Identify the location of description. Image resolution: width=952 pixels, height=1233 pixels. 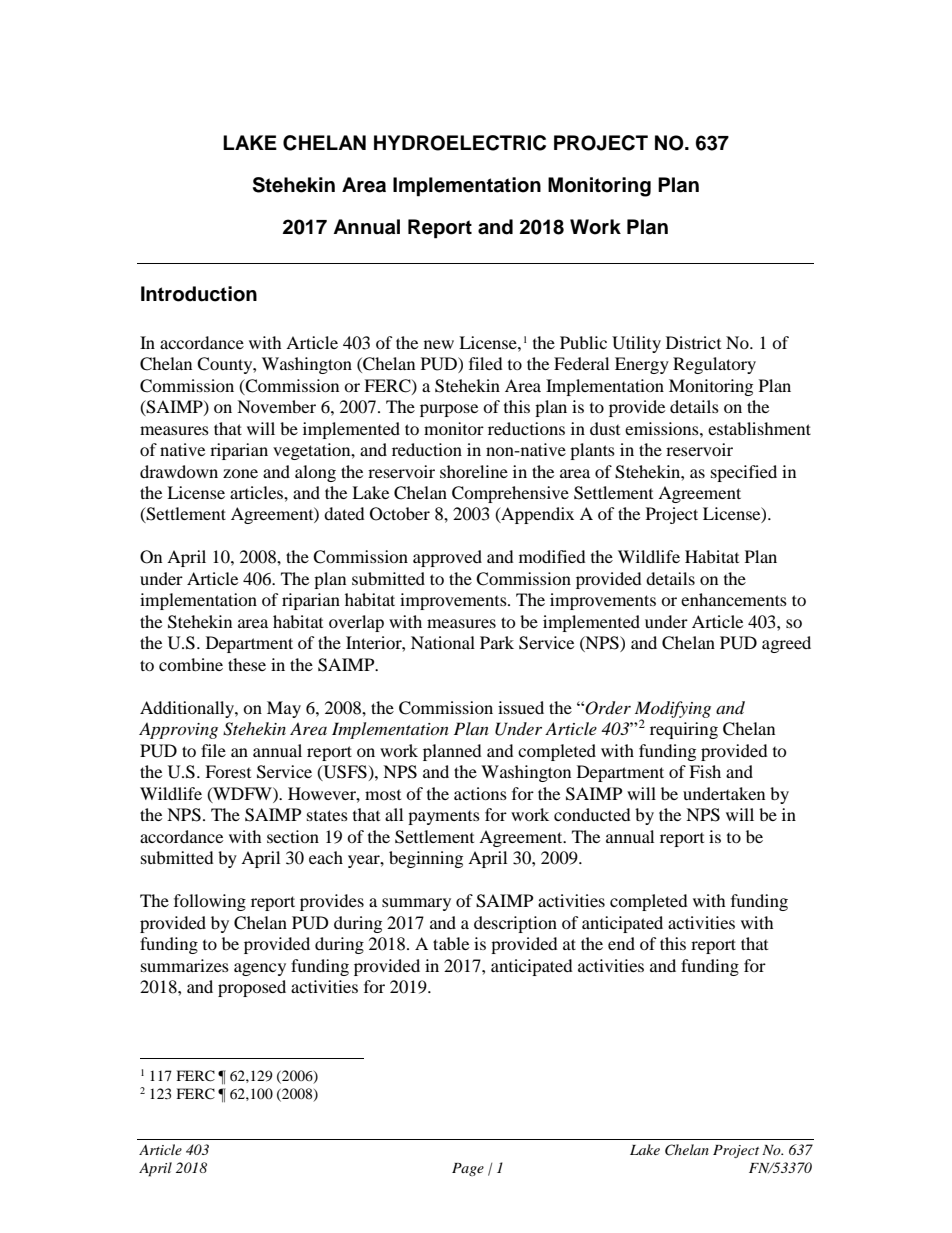
(515, 924).
